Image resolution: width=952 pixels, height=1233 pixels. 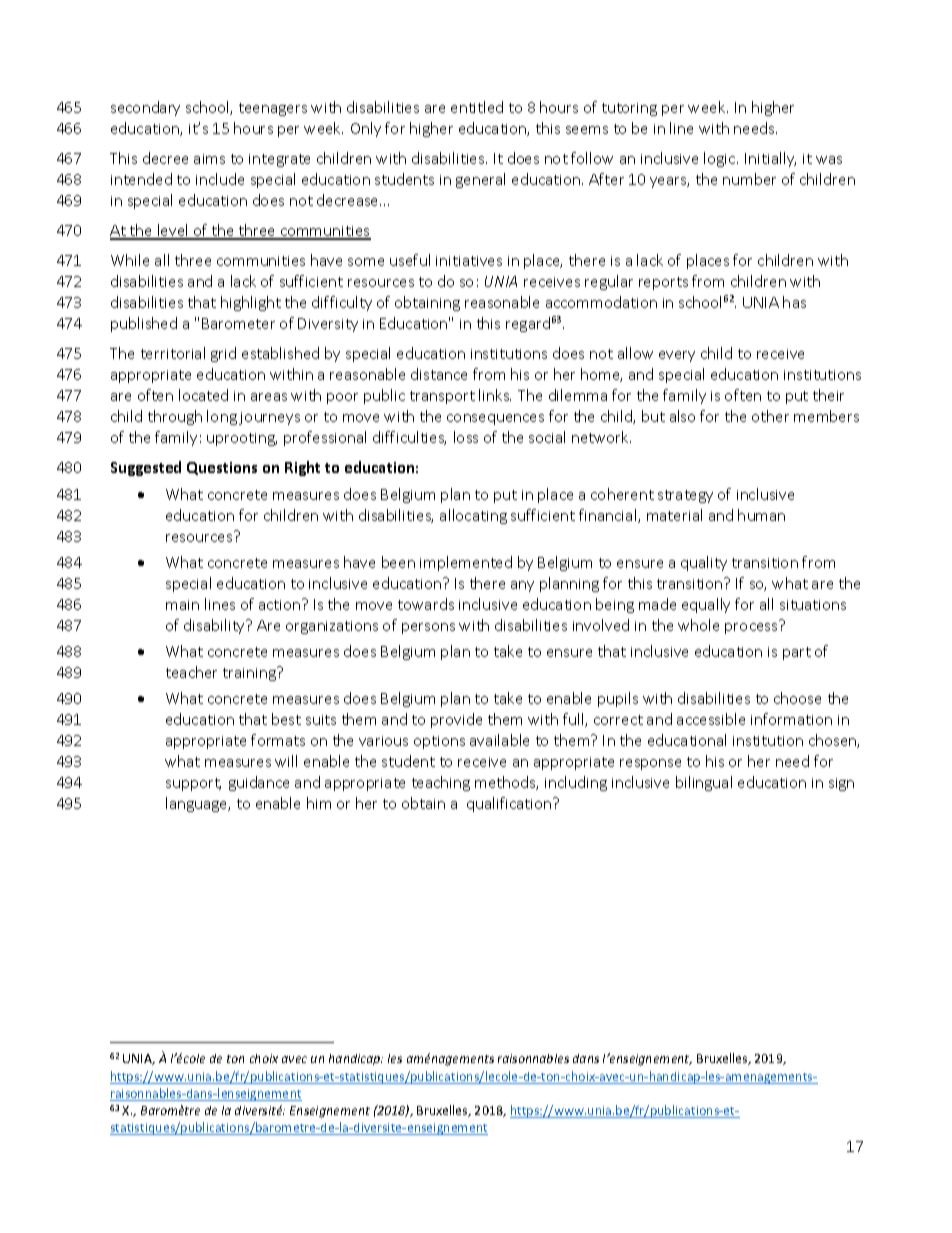 I want to click on entitled, so click(x=477, y=107).
